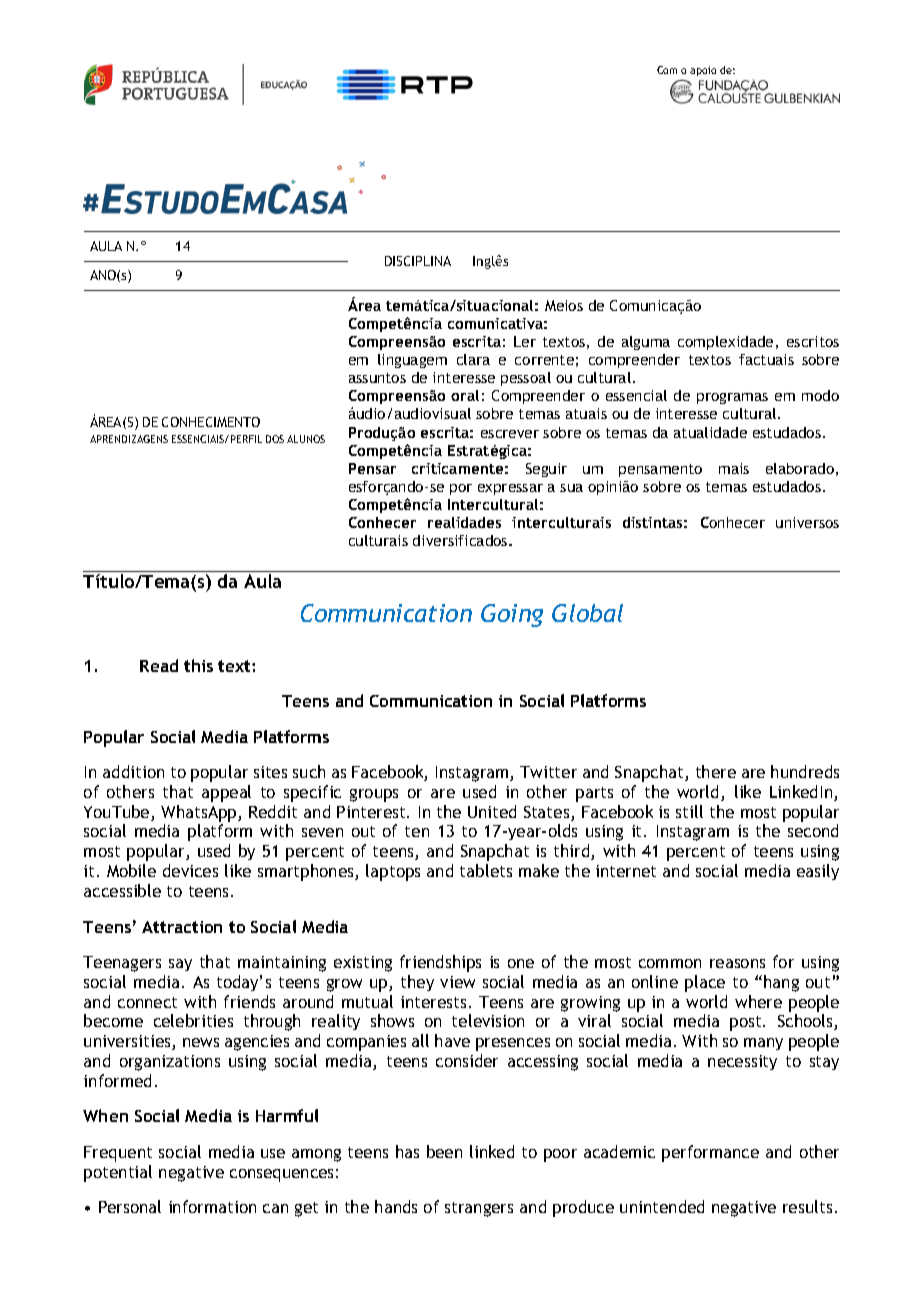 This page has height=1309, width=924. I want to click on modo, so click(820, 395).
